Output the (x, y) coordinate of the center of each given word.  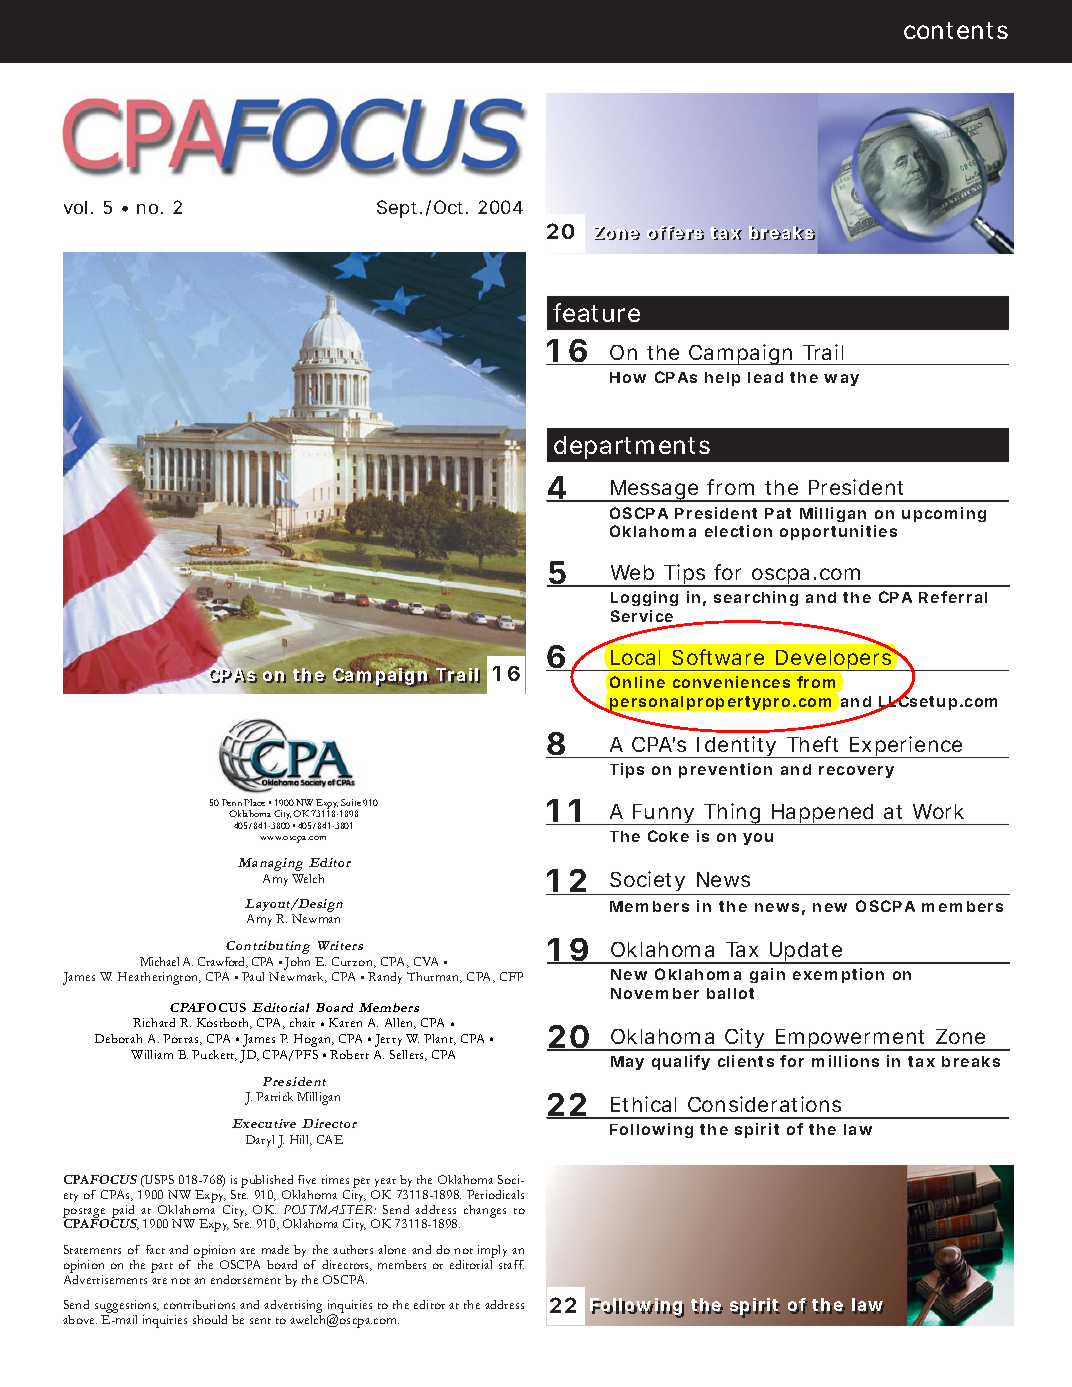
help (722, 379)
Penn (232, 802)
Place (254, 802)
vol (75, 207)
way (841, 380)
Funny (664, 814)
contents (956, 30)
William (152, 1054)
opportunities (838, 532)
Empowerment (851, 1040)
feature (596, 312)
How (628, 377)
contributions (199, 1304)
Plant (440, 1039)
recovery (856, 772)
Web (632, 572)
